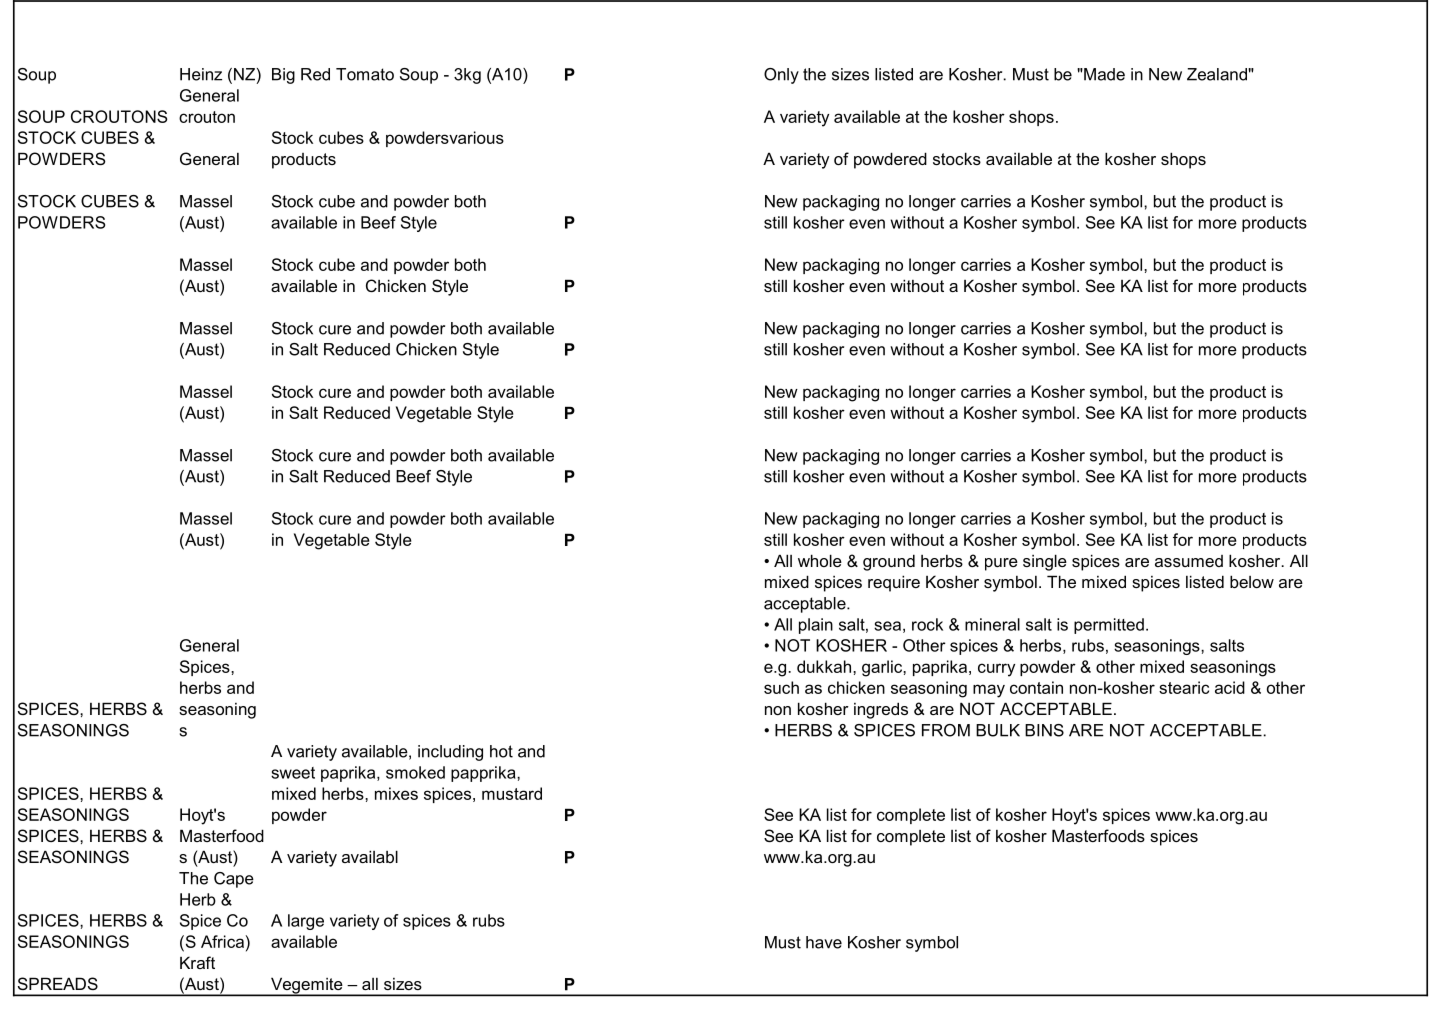 This screenshot has height=1019, width=1441. Describe the element at coordinates (820, 560) in the screenshot. I see `whole` at that location.
